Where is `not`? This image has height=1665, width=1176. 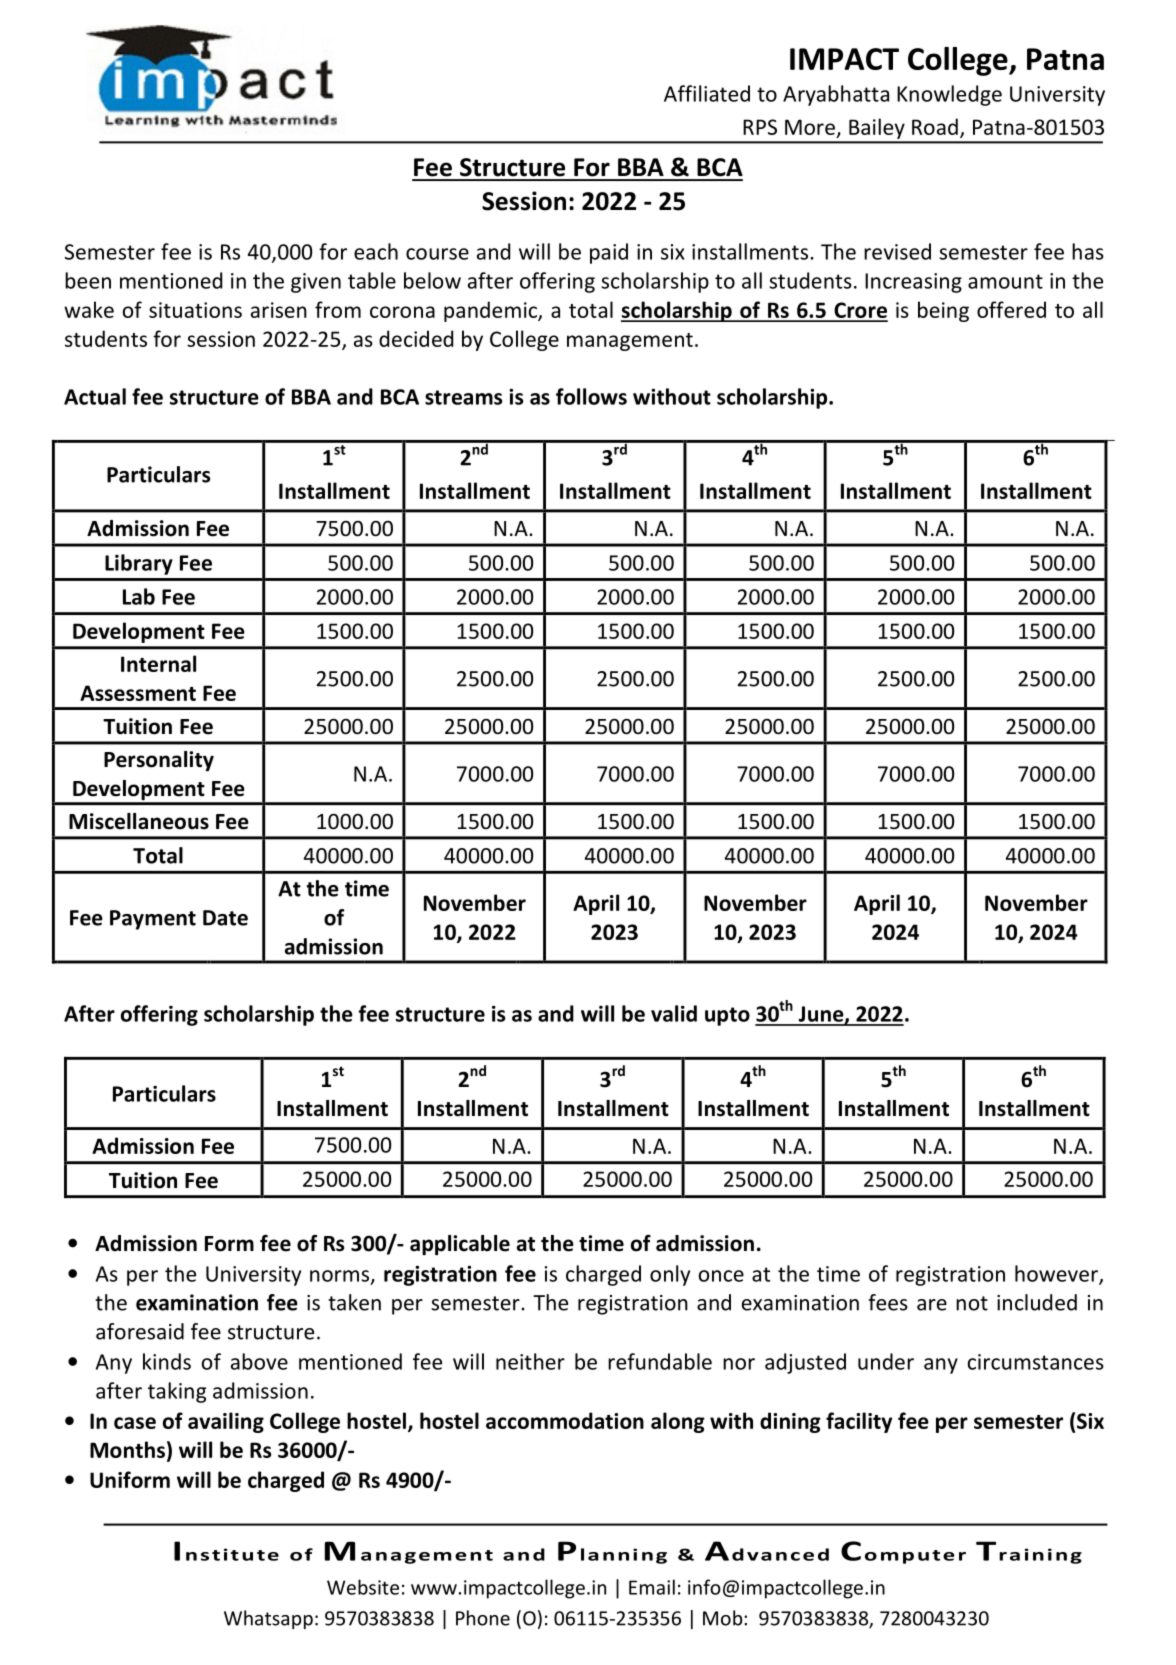 not is located at coordinates (972, 1303).
